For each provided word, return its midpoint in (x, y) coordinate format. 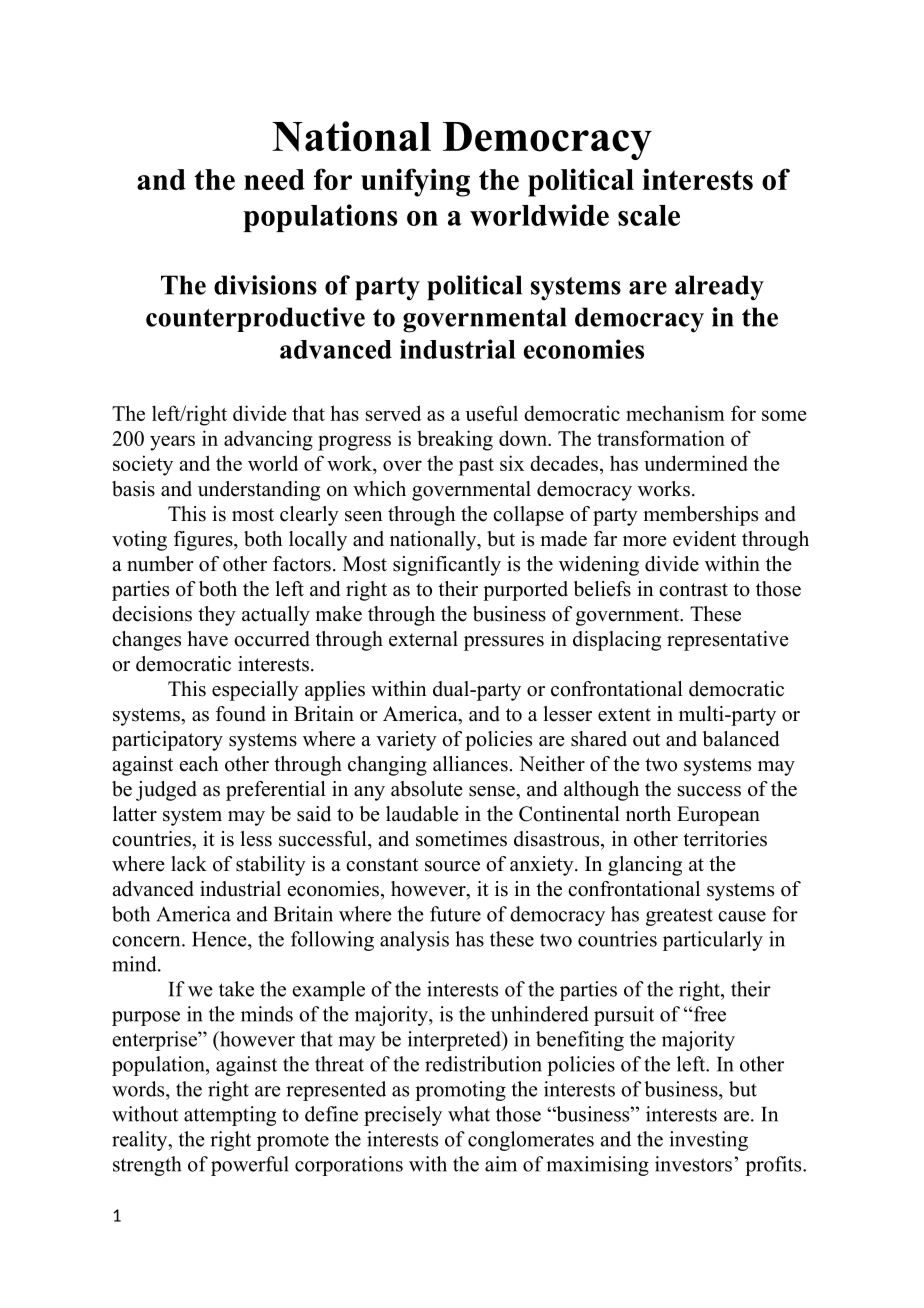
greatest (679, 917)
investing (708, 1141)
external (423, 639)
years (172, 443)
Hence (220, 939)
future (455, 914)
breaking (455, 440)
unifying (415, 182)
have (207, 639)
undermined (696, 463)
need (274, 179)
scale (649, 215)
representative (728, 641)
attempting (230, 1116)
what (469, 1114)
